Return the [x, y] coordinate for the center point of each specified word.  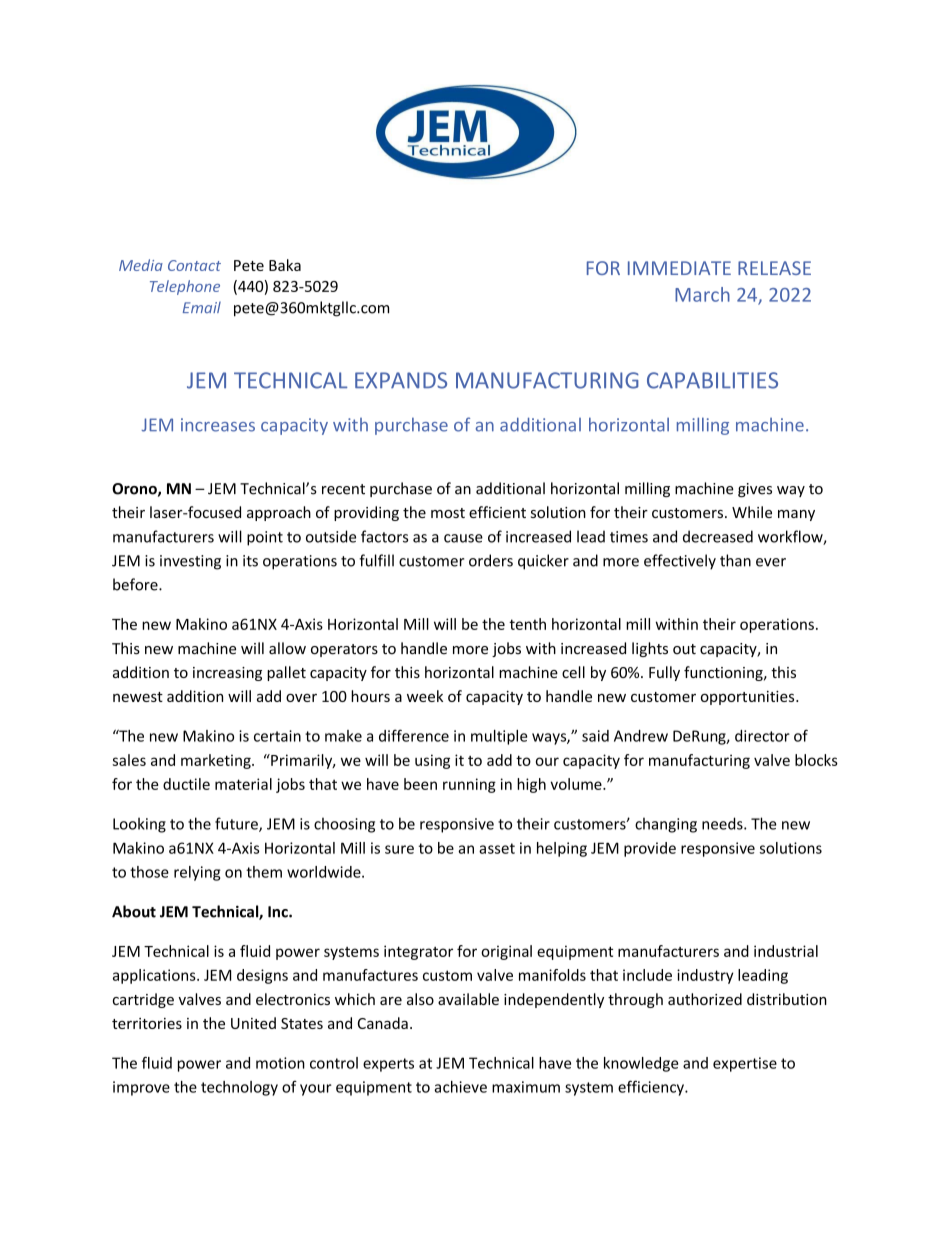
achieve [460, 1087]
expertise [745, 1064]
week [425, 696]
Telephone [185, 287]
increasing [227, 674]
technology [239, 1088]
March [702, 294]
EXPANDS [401, 380]
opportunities [749, 698]
